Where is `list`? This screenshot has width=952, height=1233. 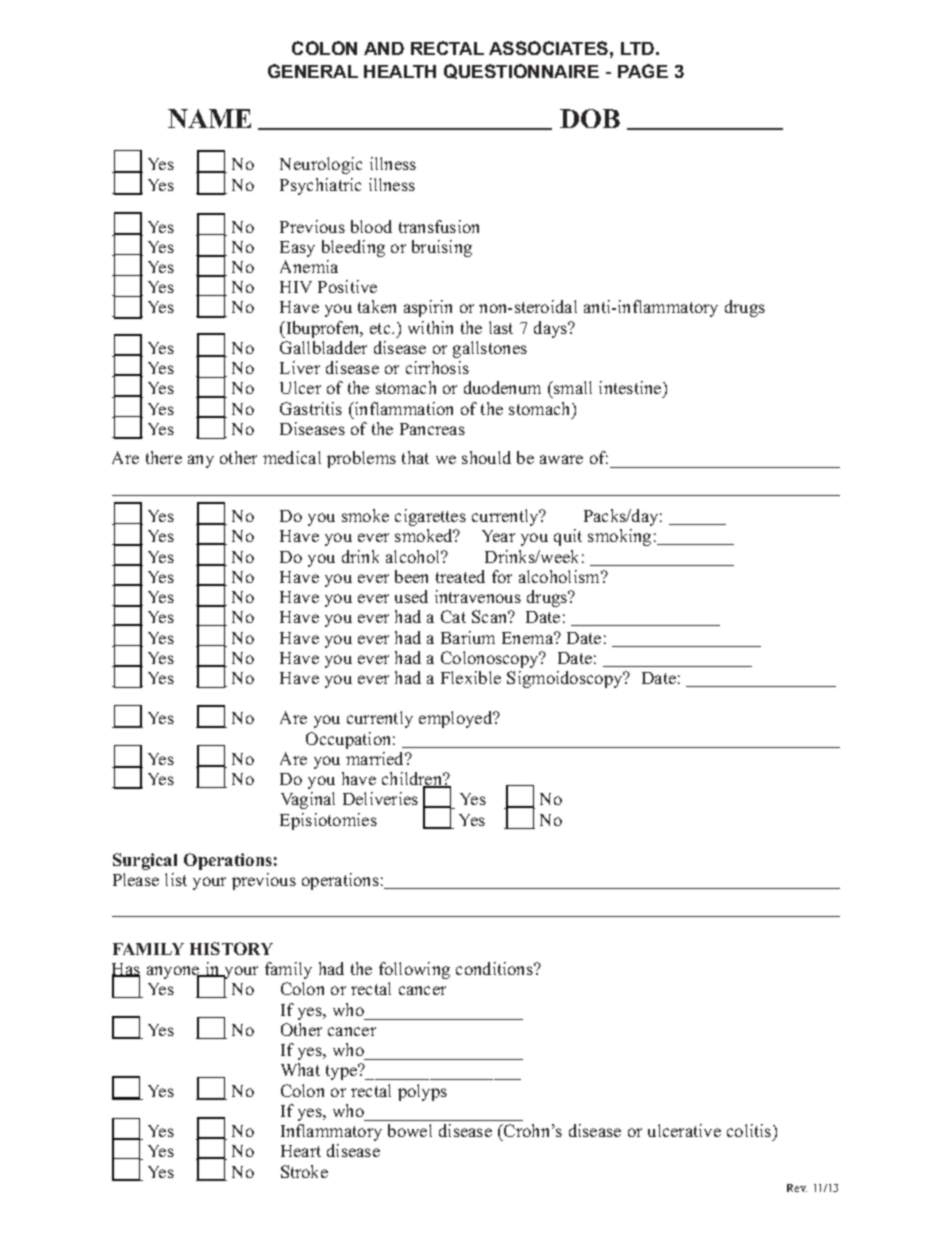
list is located at coordinates (176, 879).
